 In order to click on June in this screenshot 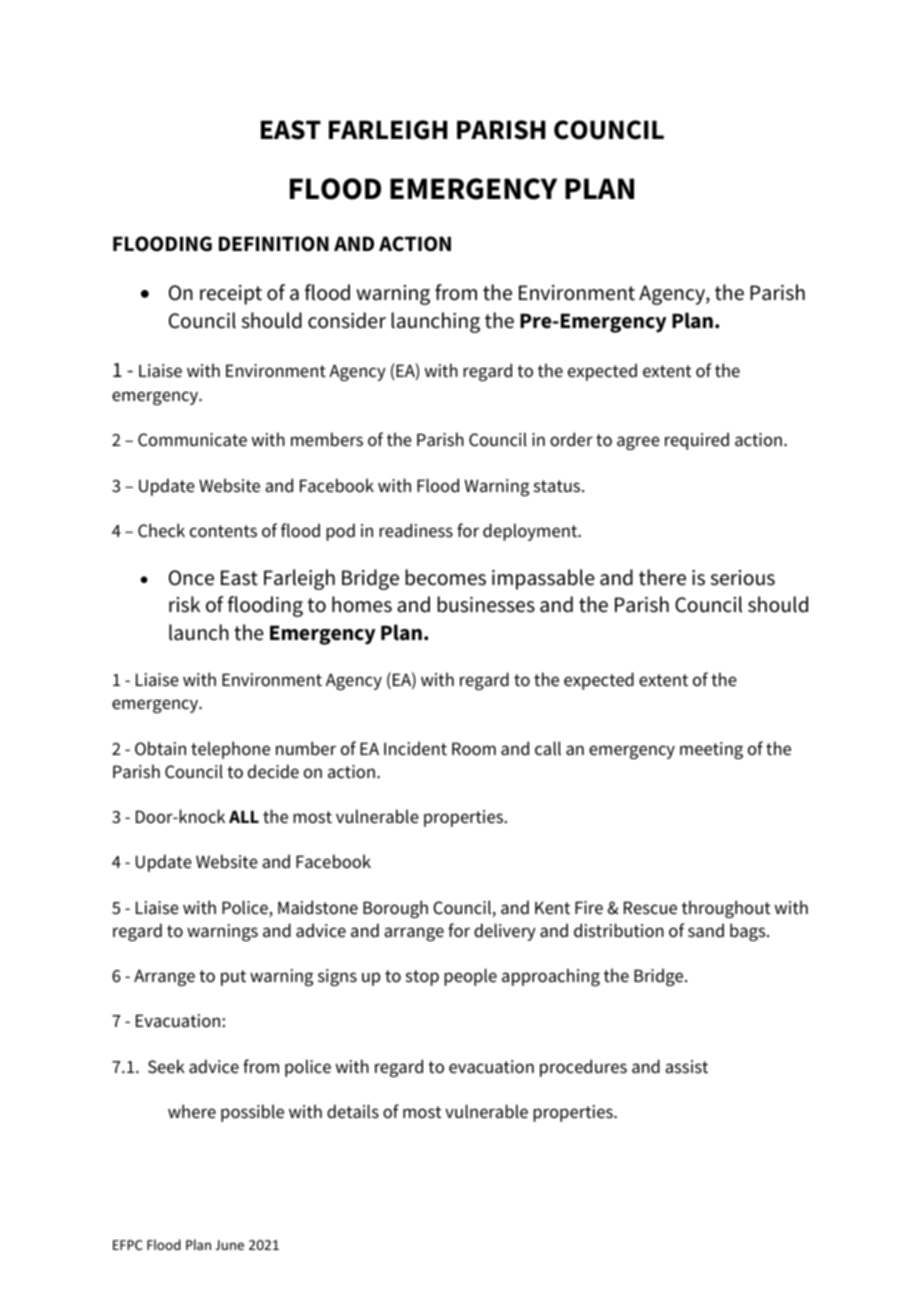, I will do `click(230, 1245)`.
